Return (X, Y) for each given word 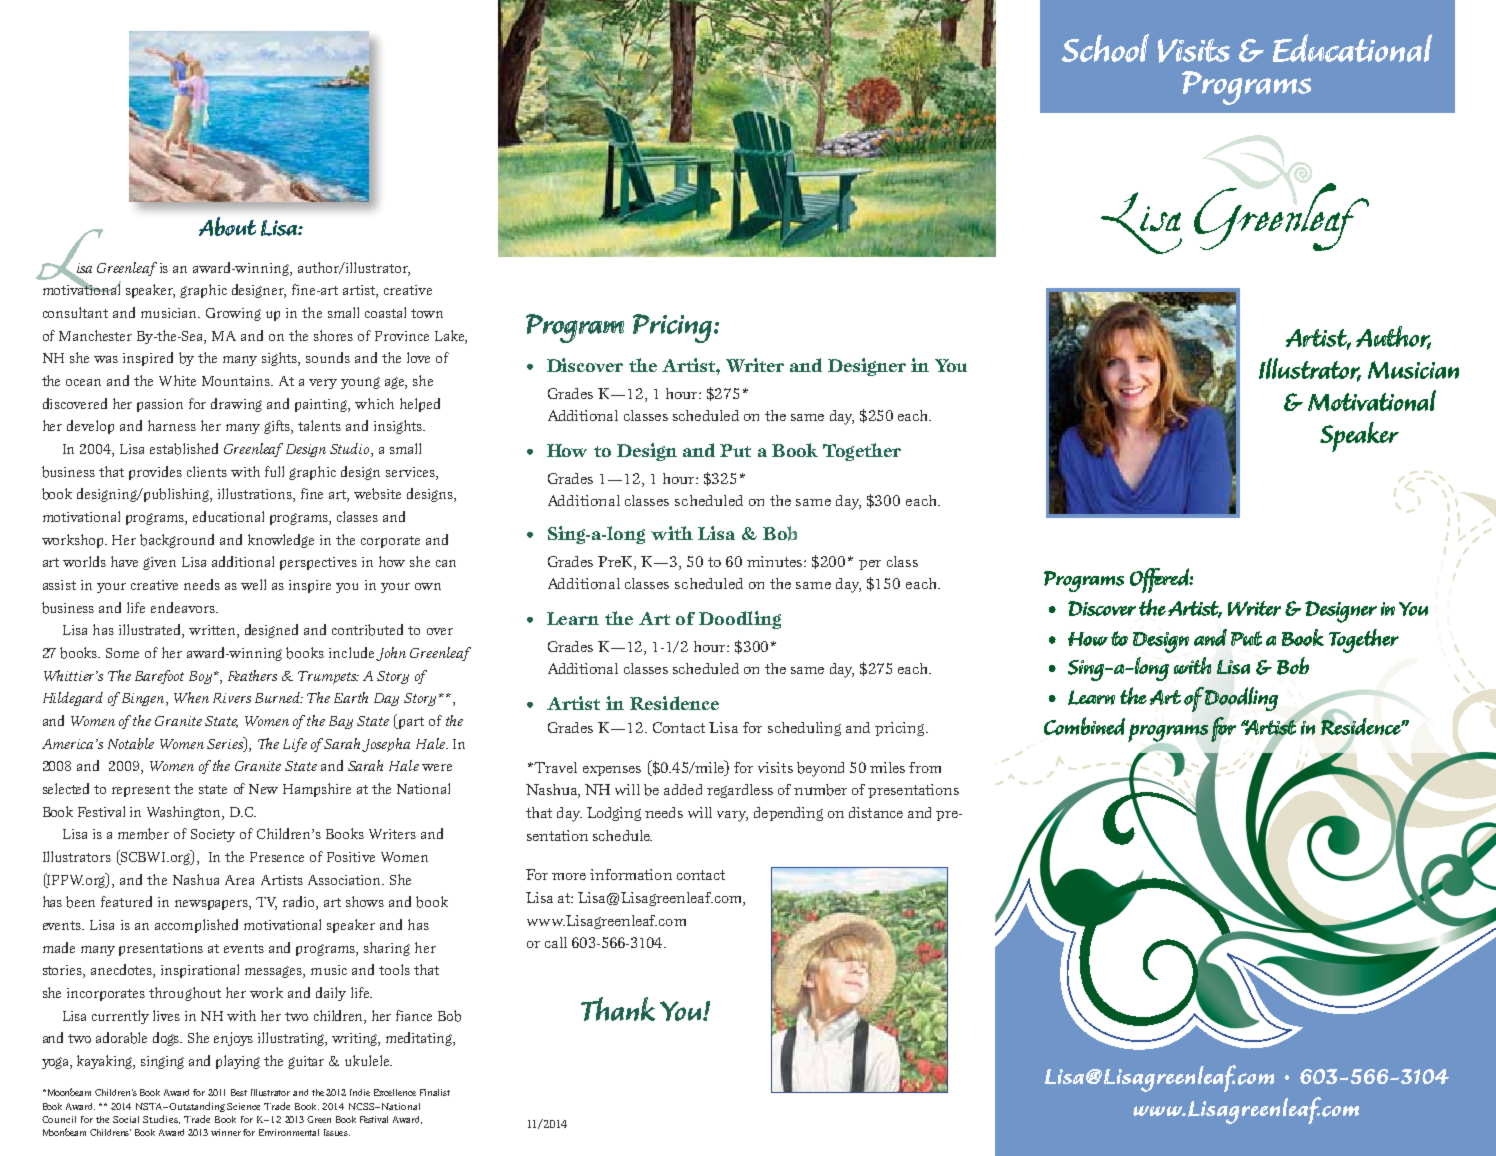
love (418, 357)
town (427, 313)
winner (226, 1132)
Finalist (435, 1092)
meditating (420, 1039)
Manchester (95, 335)
